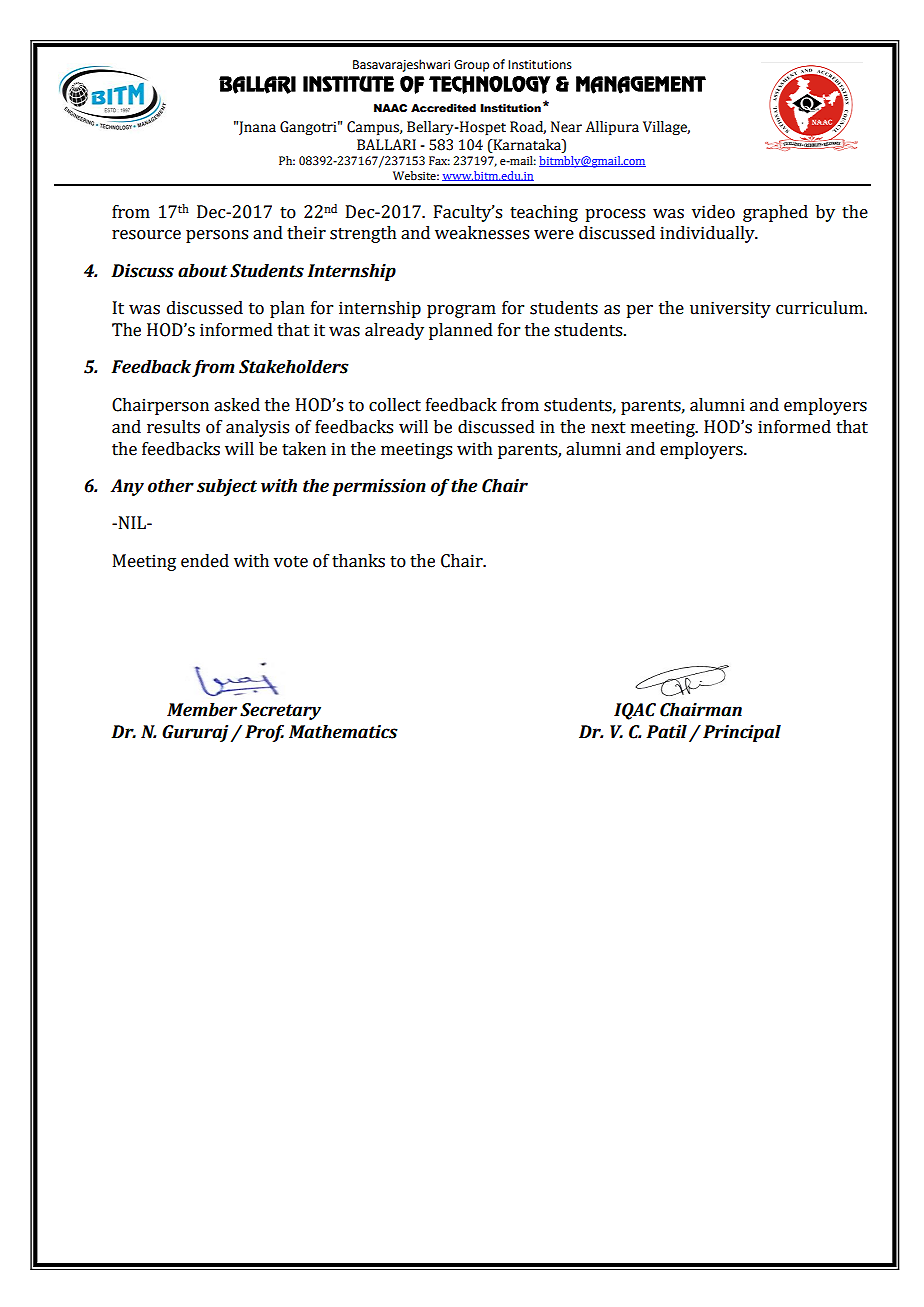 The width and height of the screenshot is (924, 1307). Describe the element at coordinates (343, 732) in the screenshot. I see `Mathematics` at that location.
